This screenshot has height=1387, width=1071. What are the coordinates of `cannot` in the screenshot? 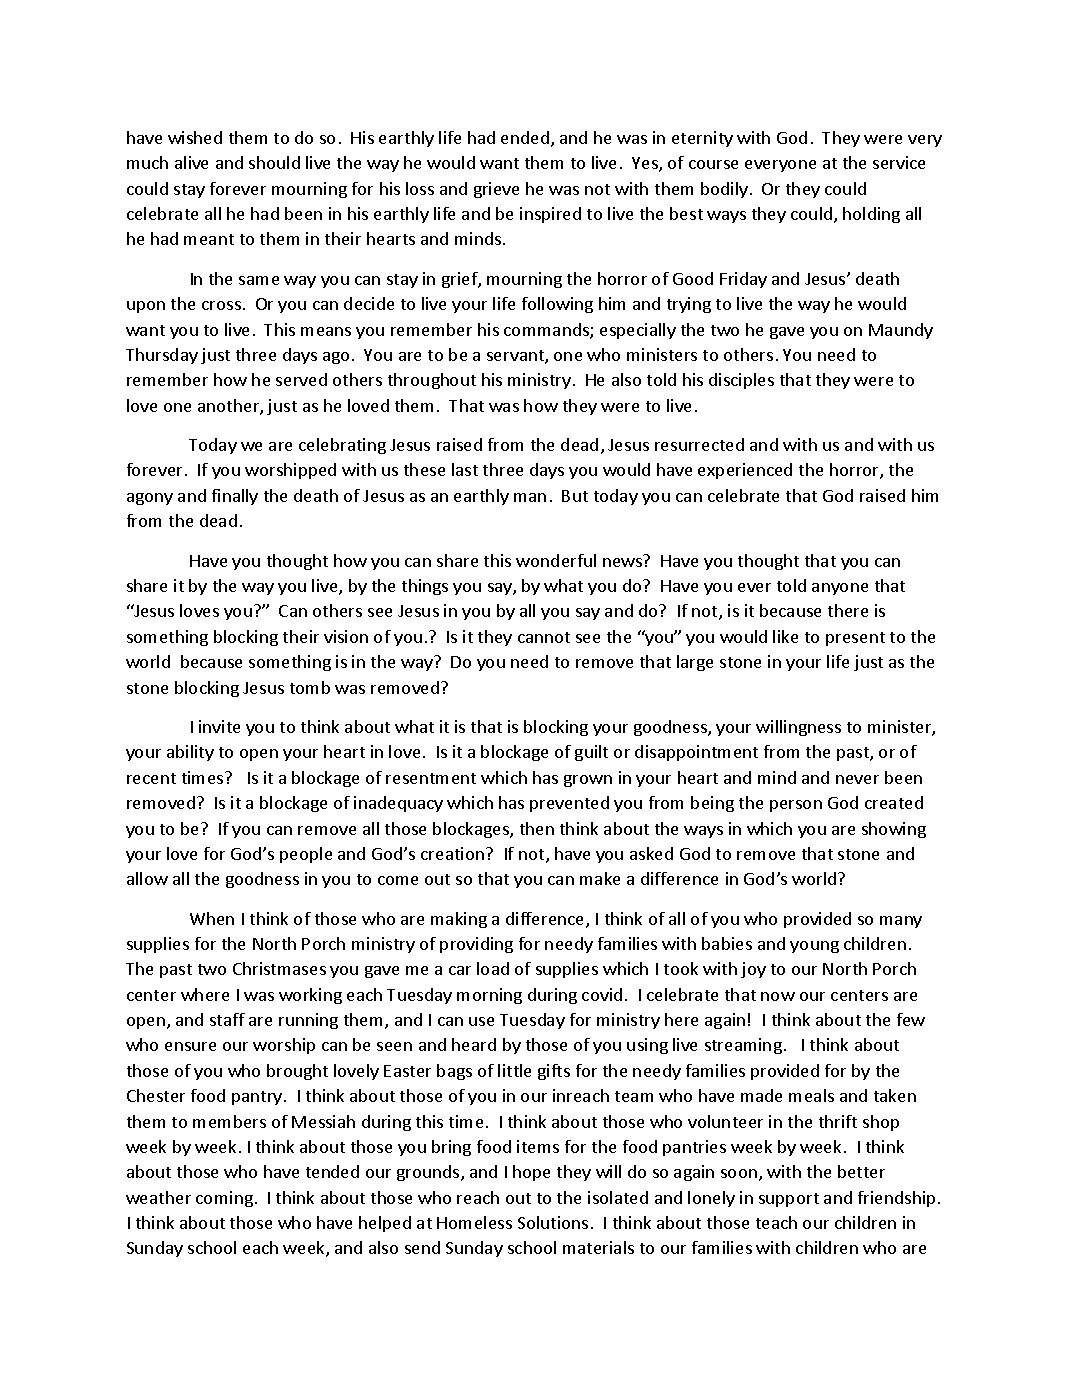 It's located at (544, 637).
